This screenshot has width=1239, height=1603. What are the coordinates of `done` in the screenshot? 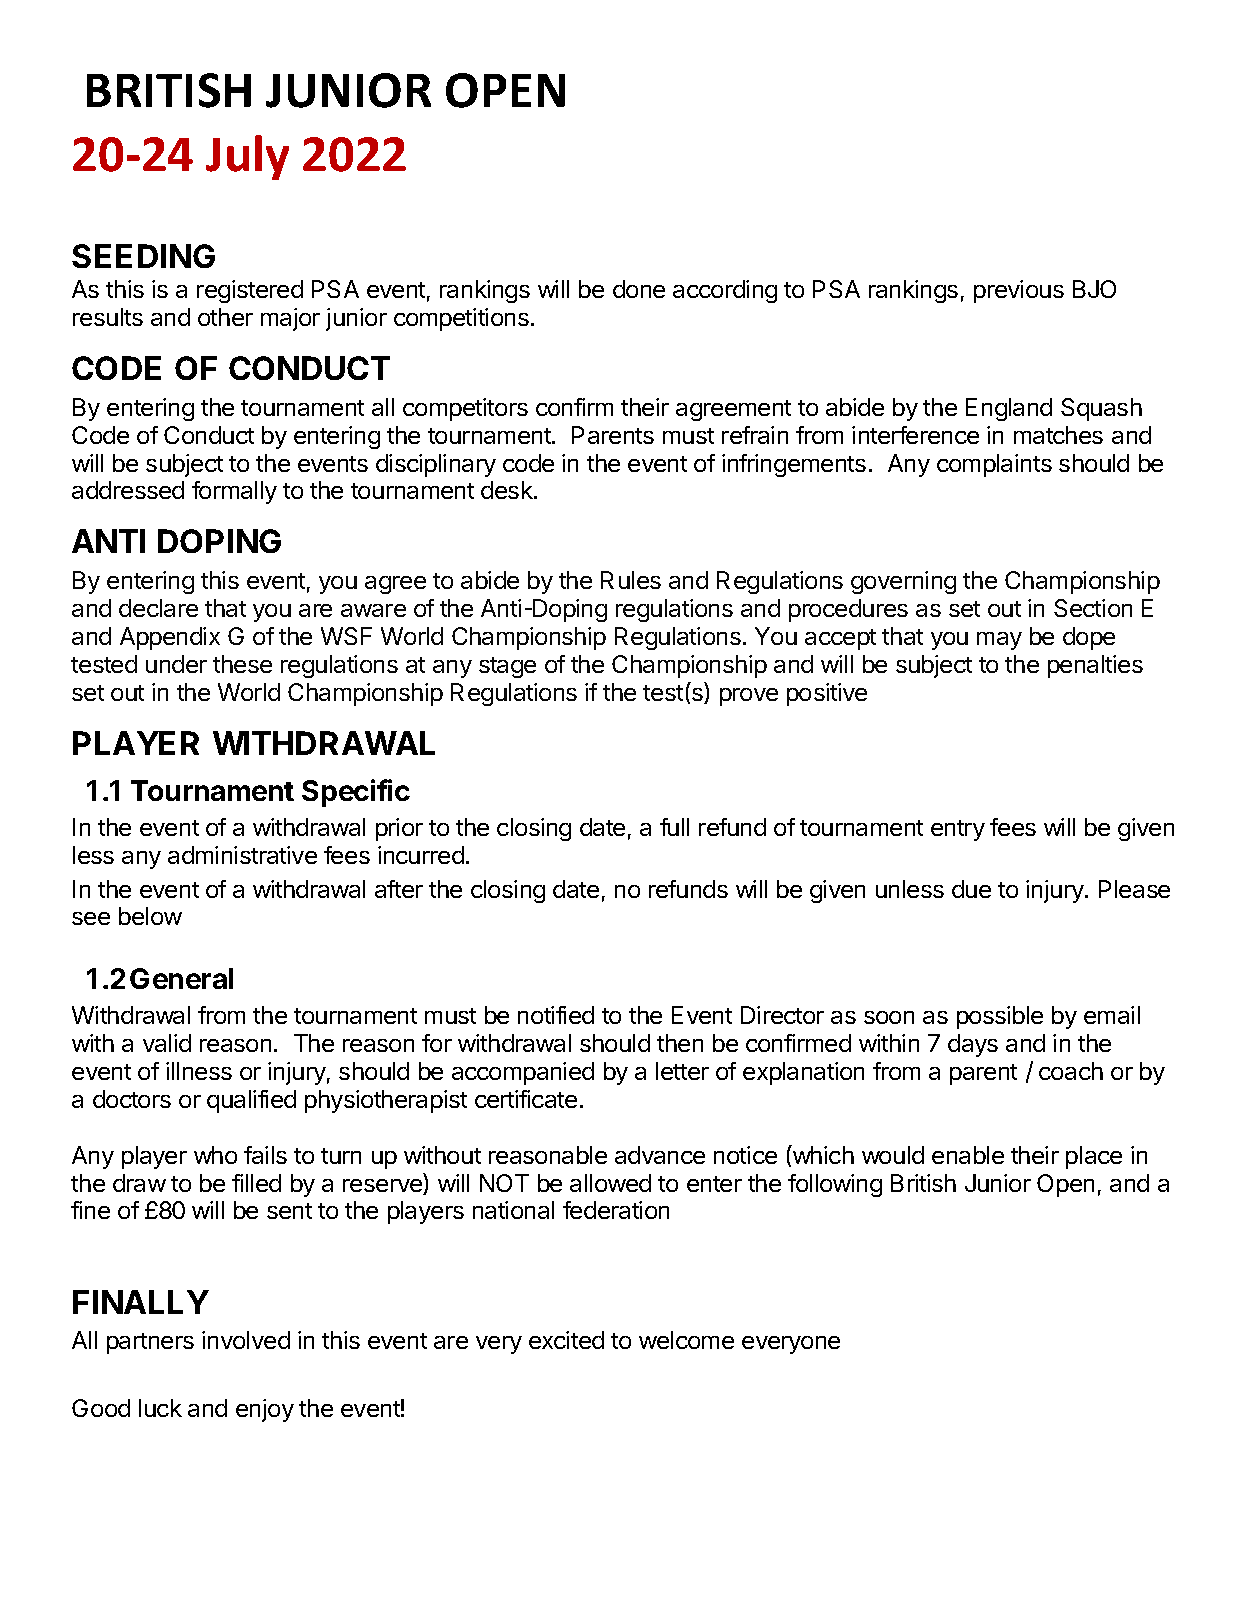 It's located at (639, 289).
